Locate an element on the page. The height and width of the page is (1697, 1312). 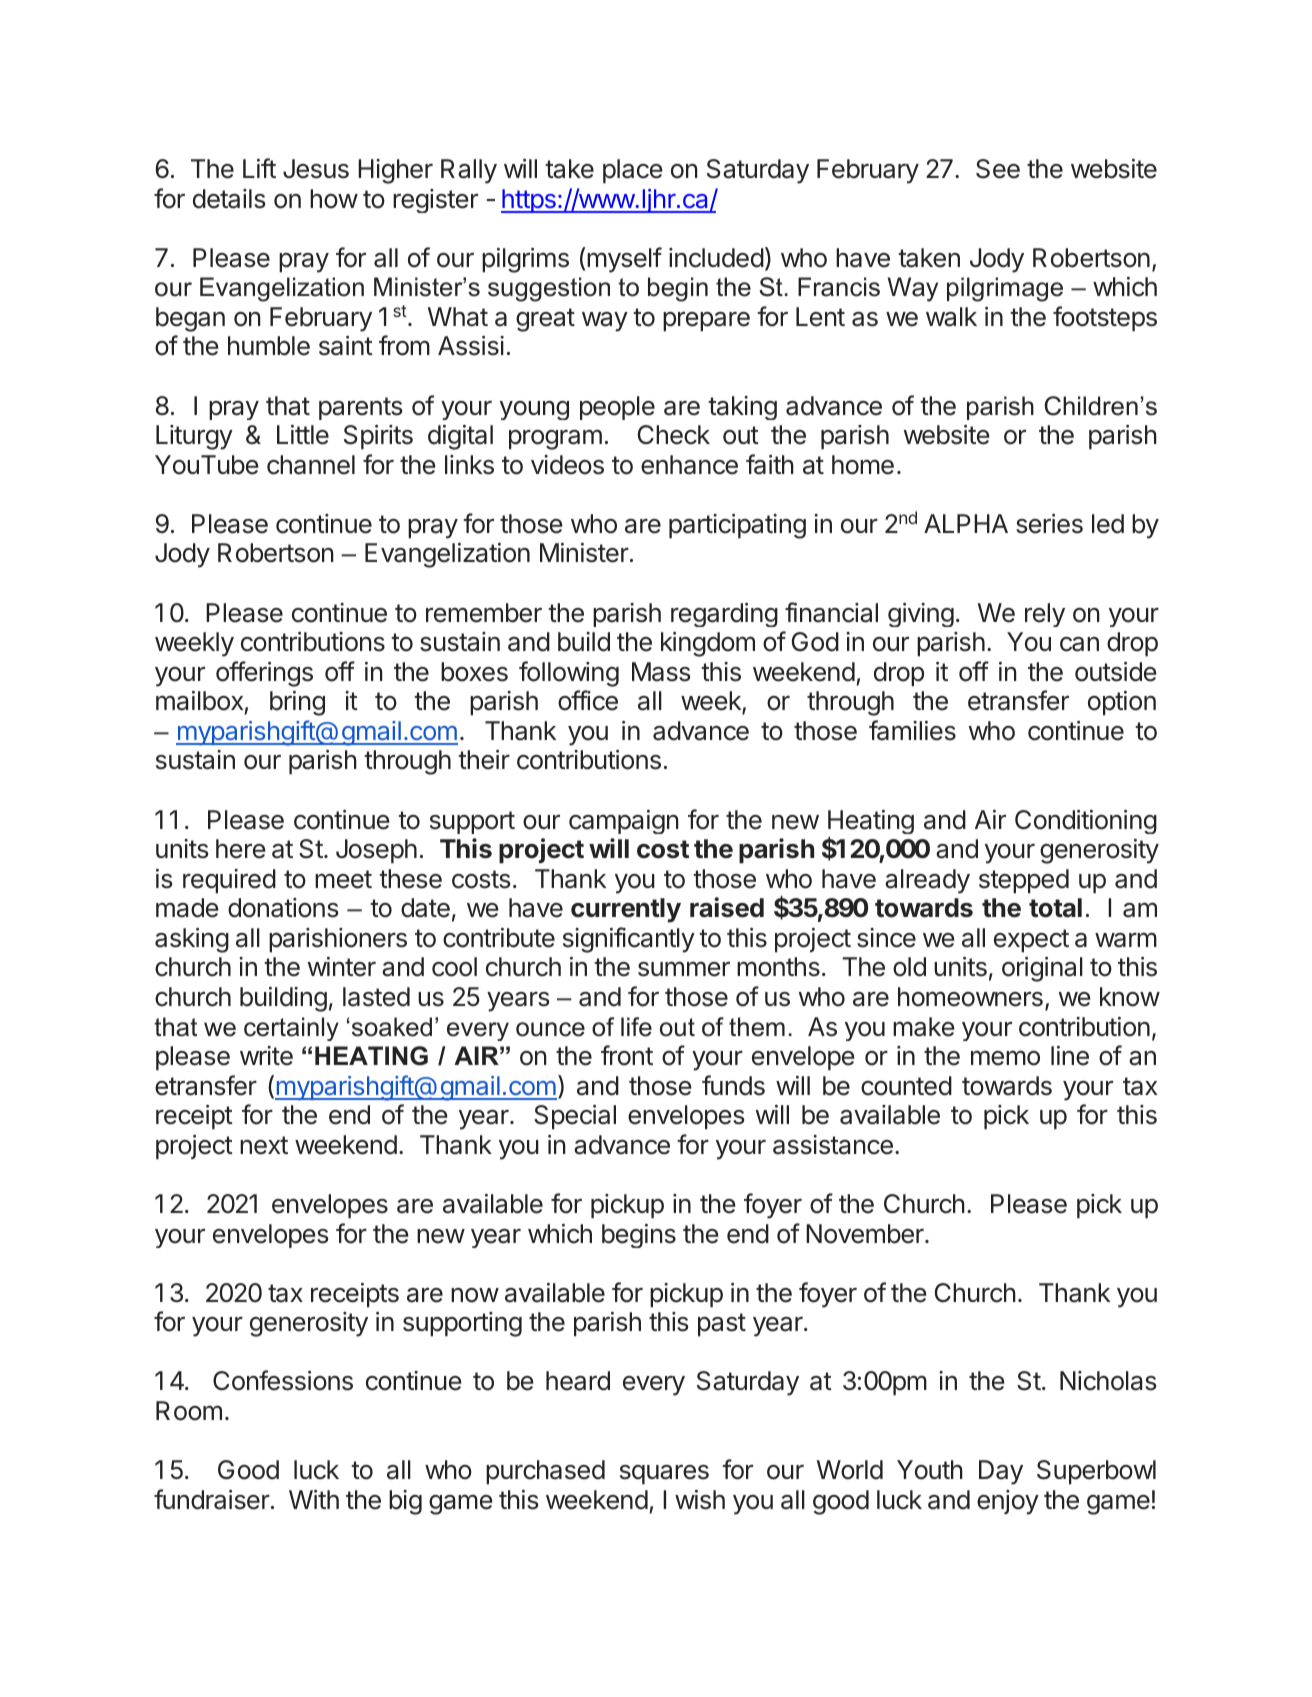
how is located at coordinates (334, 199).
